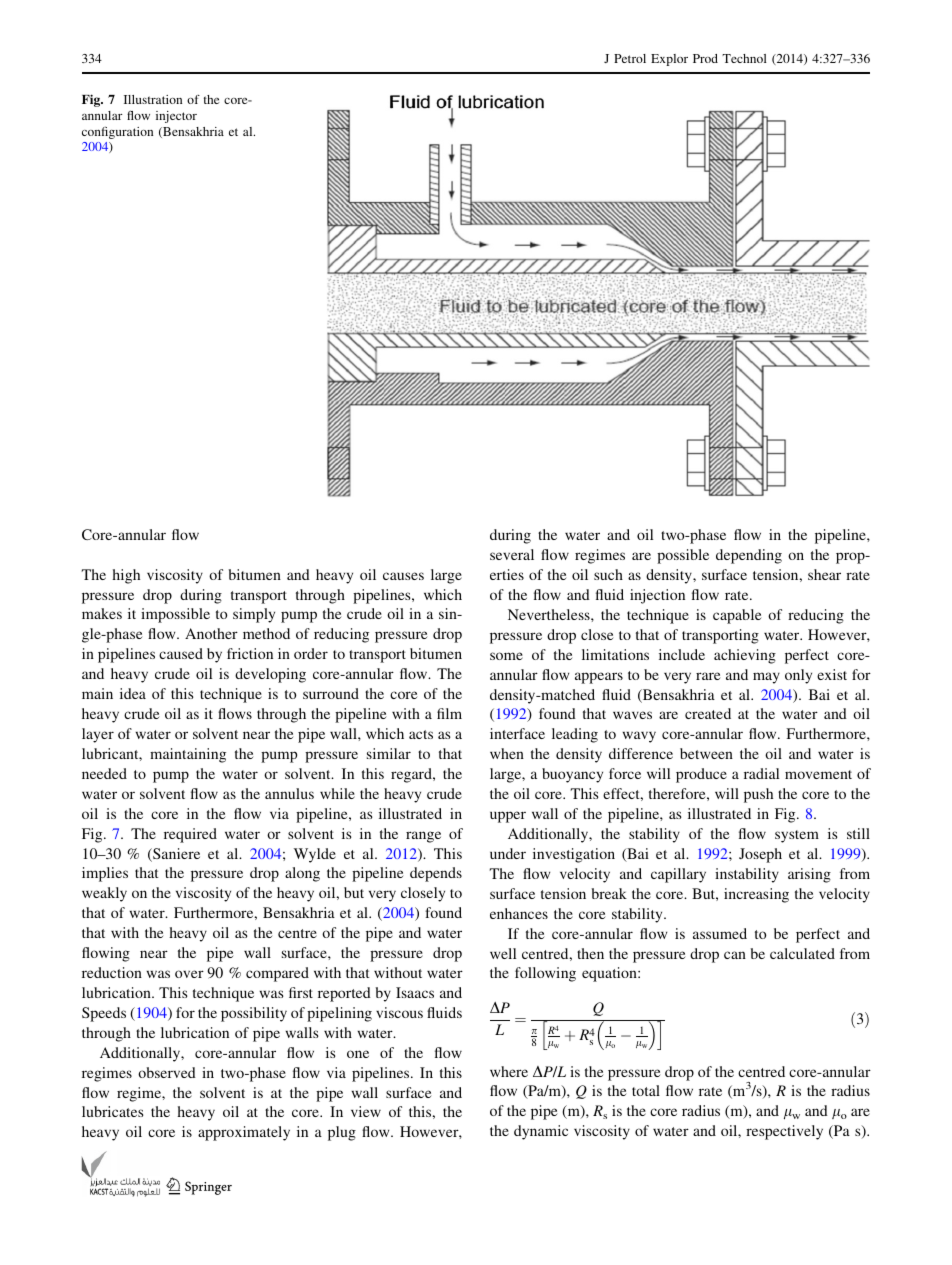 The width and height of the page is (952, 1265). What do you see at coordinates (153, 99) in the page?
I see `Illustration` at bounding box center [153, 99].
